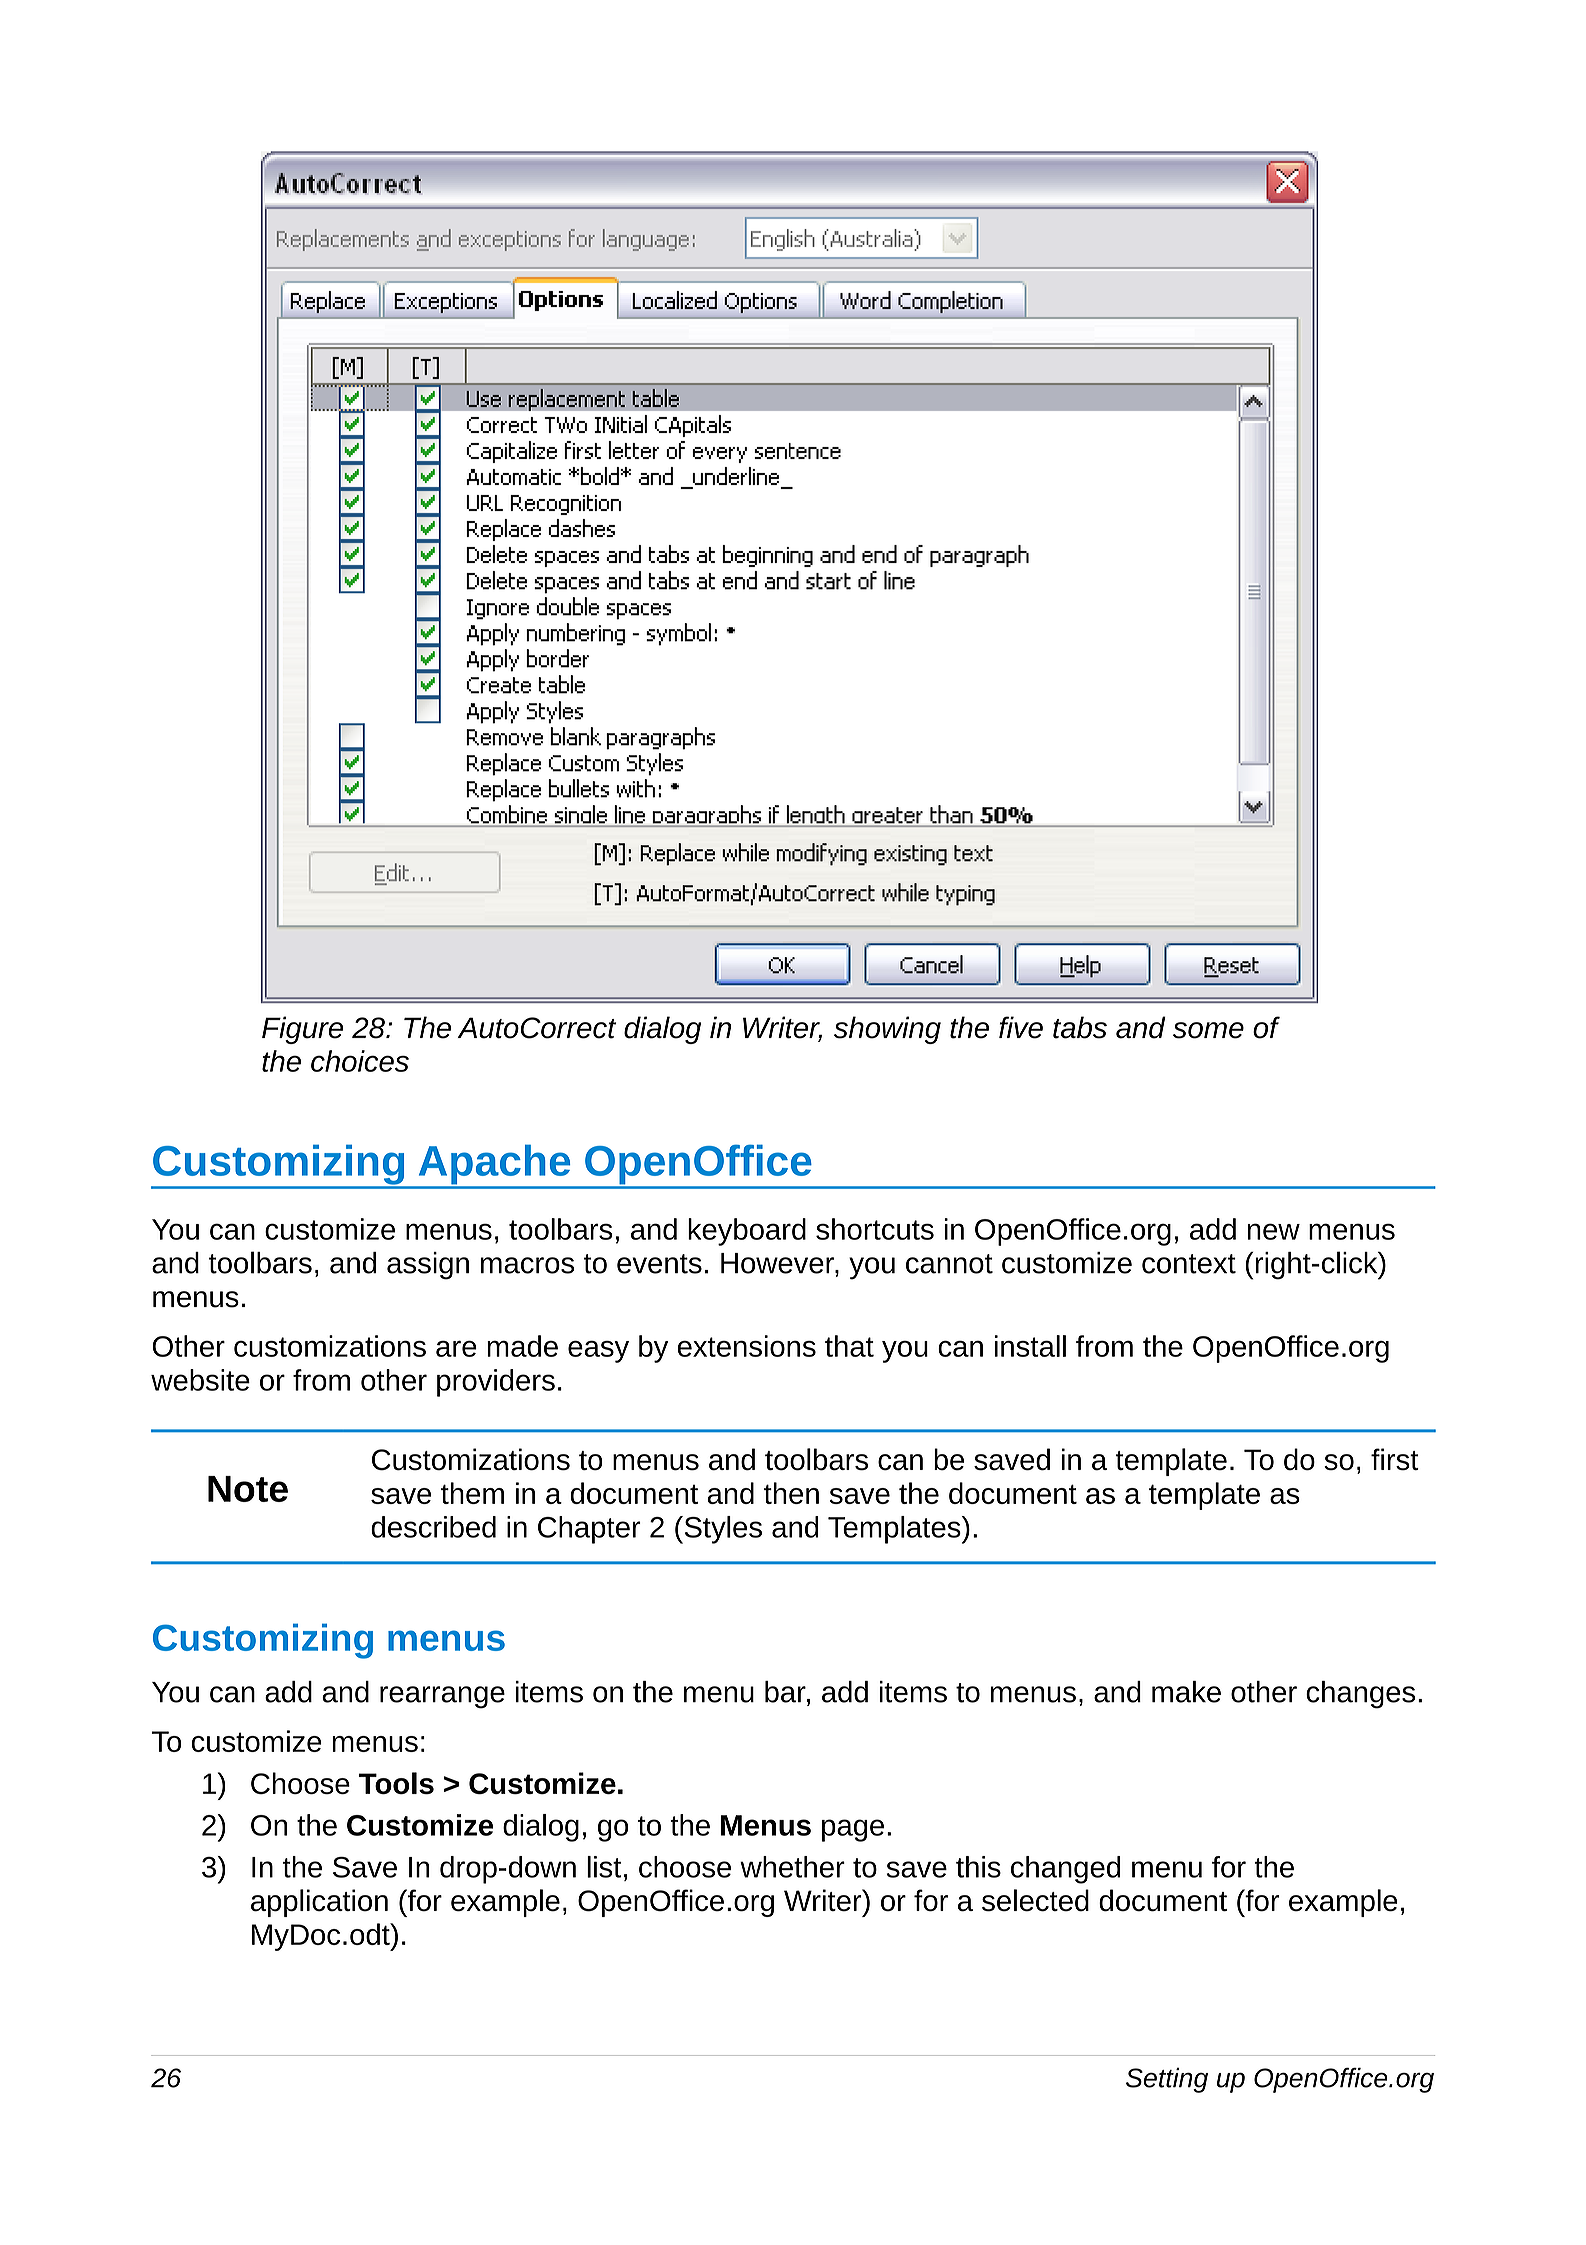  Describe the element at coordinates (722, 1530) in the page. I see `Styles` at that location.
